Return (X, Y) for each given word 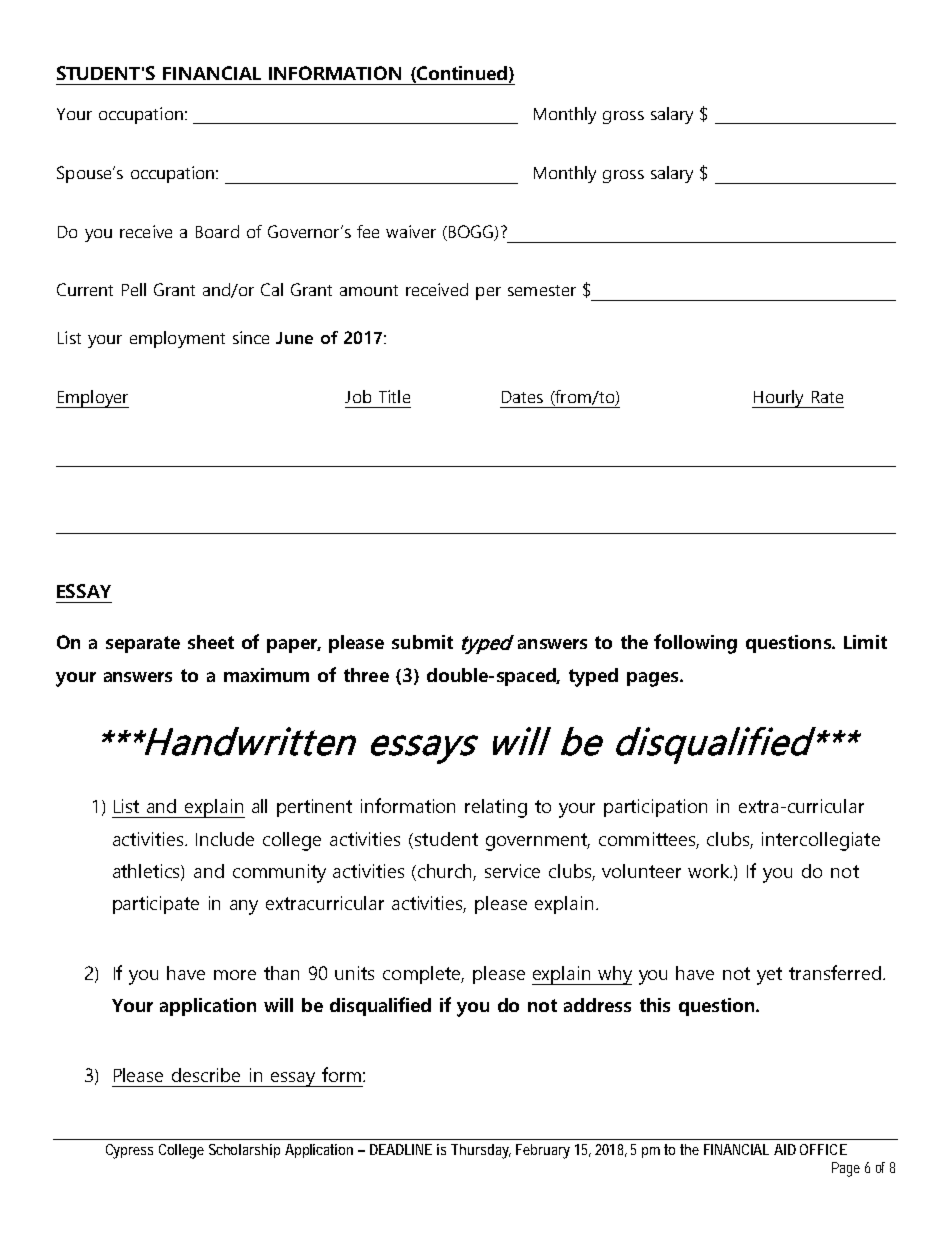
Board (217, 231)
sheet (211, 642)
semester (542, 290)
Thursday (481, 1151)
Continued (461, 74)
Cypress (129, 1151)
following (695, 644)
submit (422, 642)
